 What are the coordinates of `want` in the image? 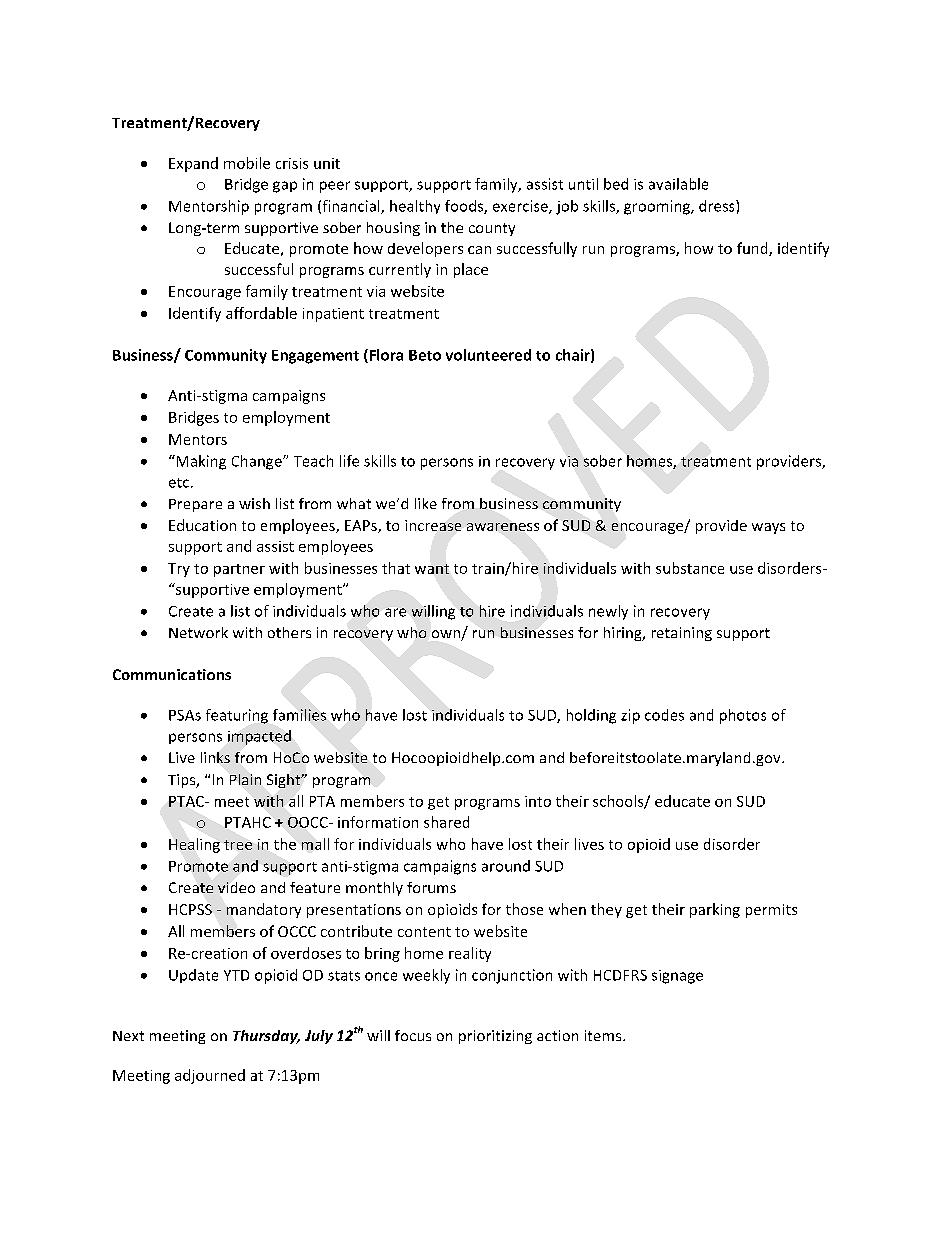 It's located at (432, 569).
